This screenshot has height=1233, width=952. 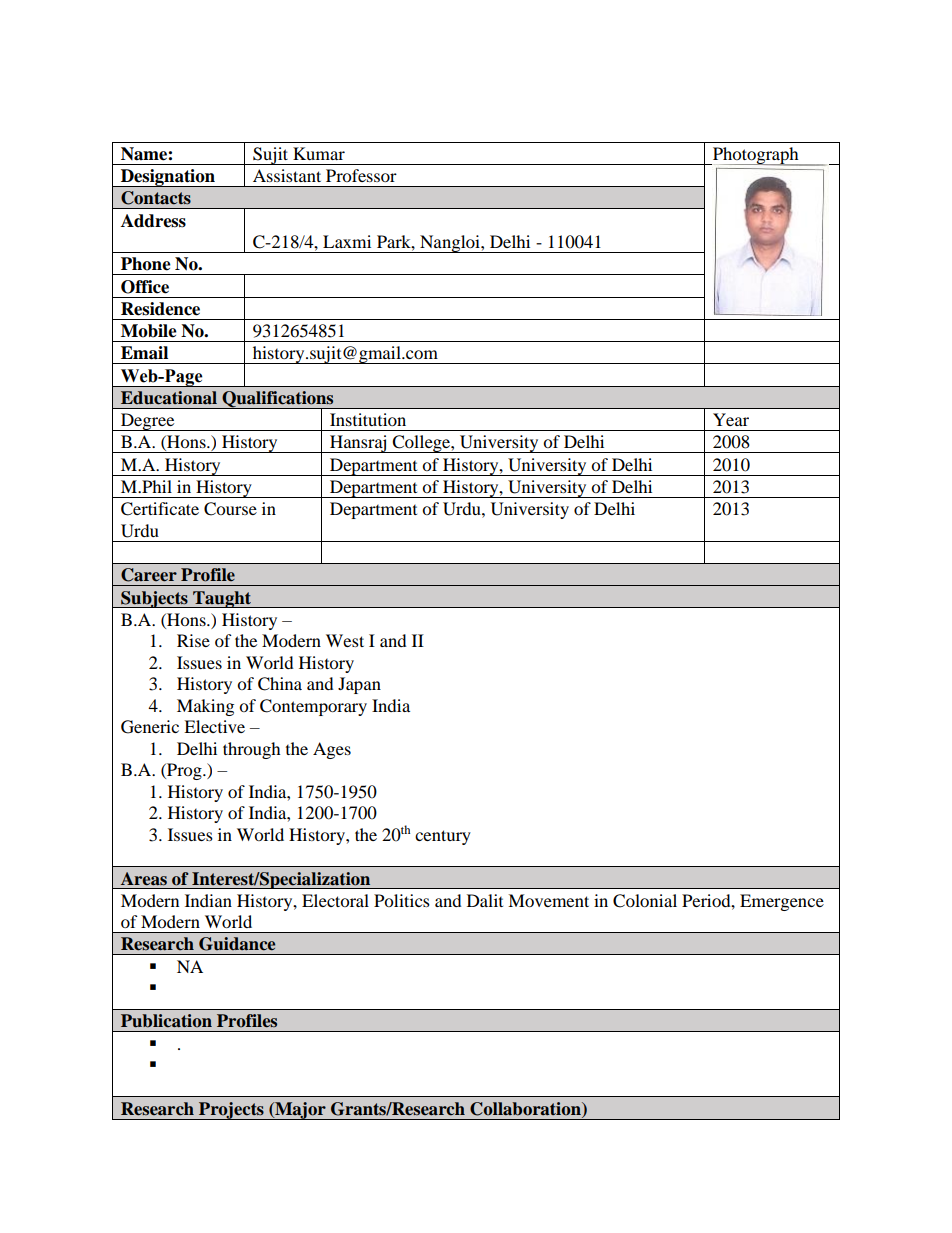 I want to click on Professor, so click(x=361, y=175).
